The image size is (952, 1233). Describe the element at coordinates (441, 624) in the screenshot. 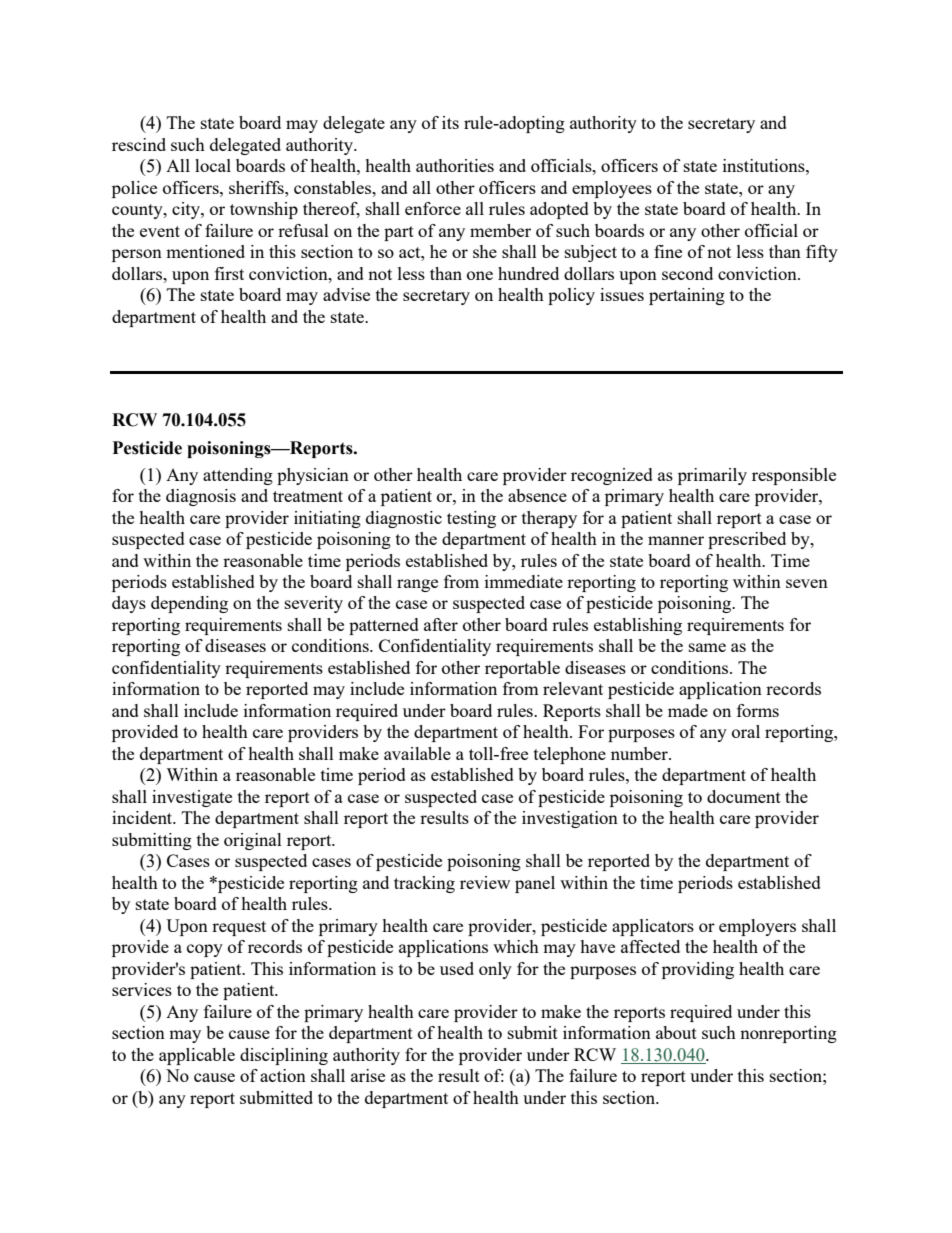

I see `after` at that location.
